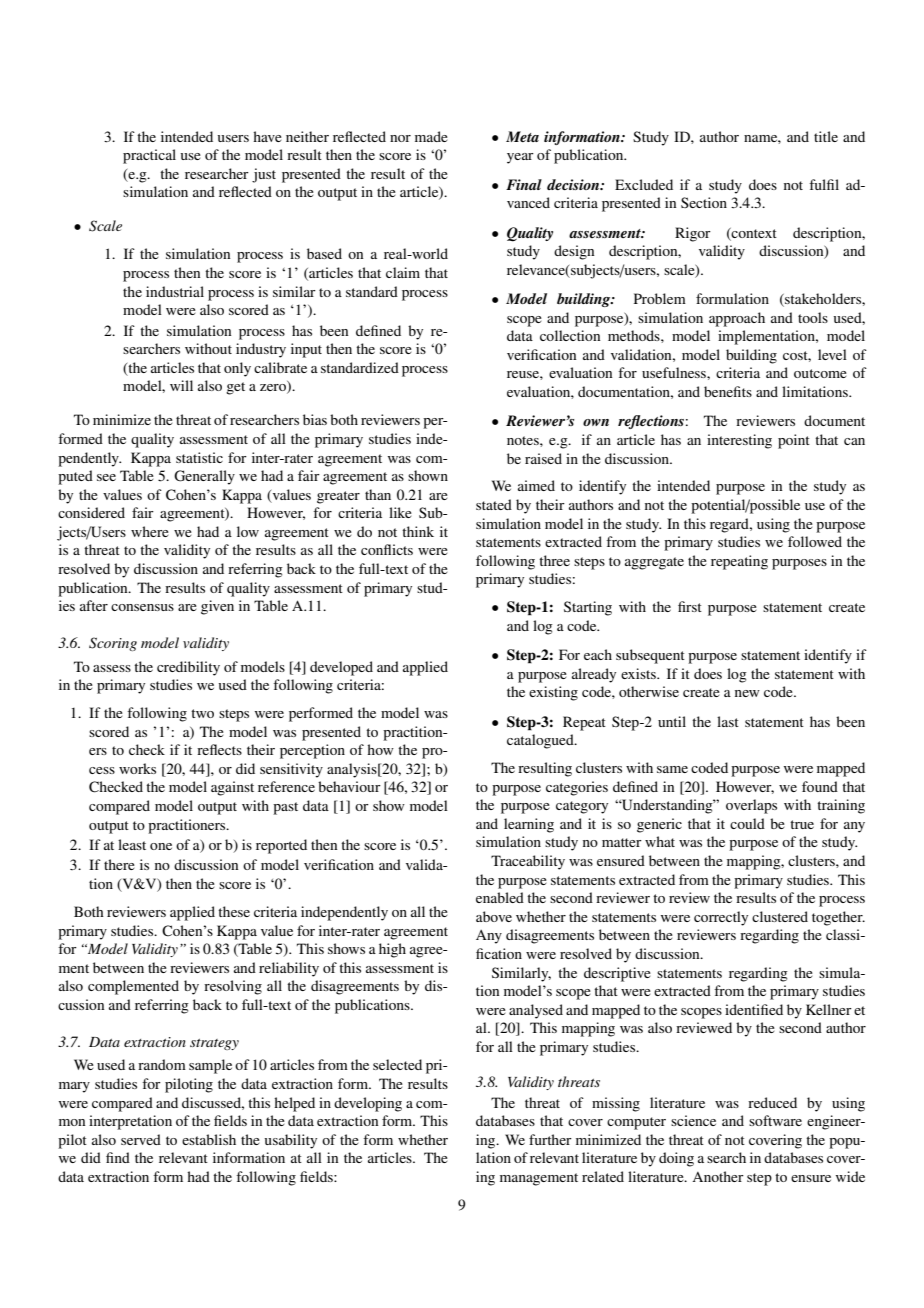  Describe the element at coordinates (824, 184) in the screenshot. I see `fulfil` at that location.
